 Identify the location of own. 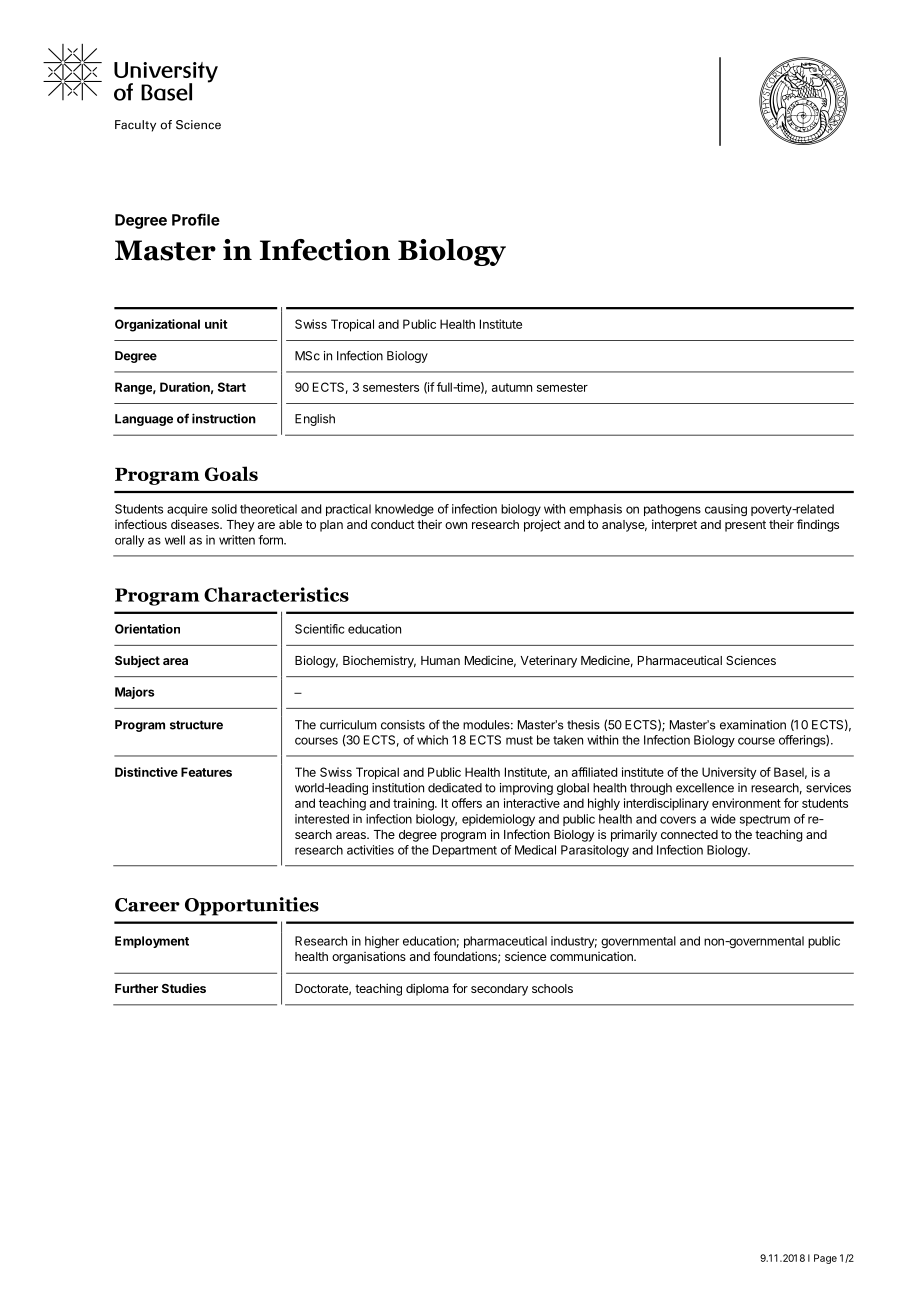
(456, 525).
